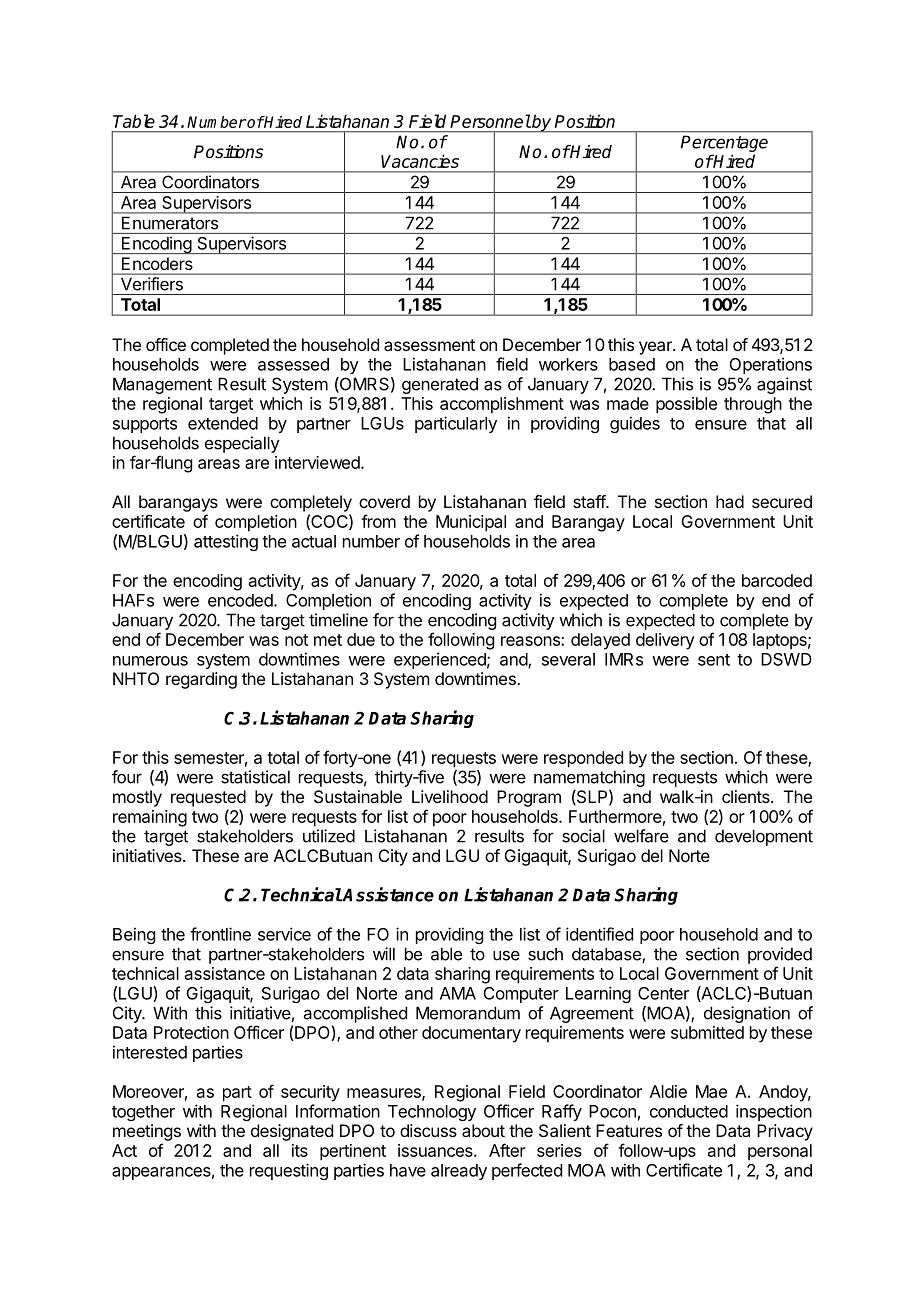 The width and height of the image is (924, 1308). I want to click on generated, so click(440, 385).
